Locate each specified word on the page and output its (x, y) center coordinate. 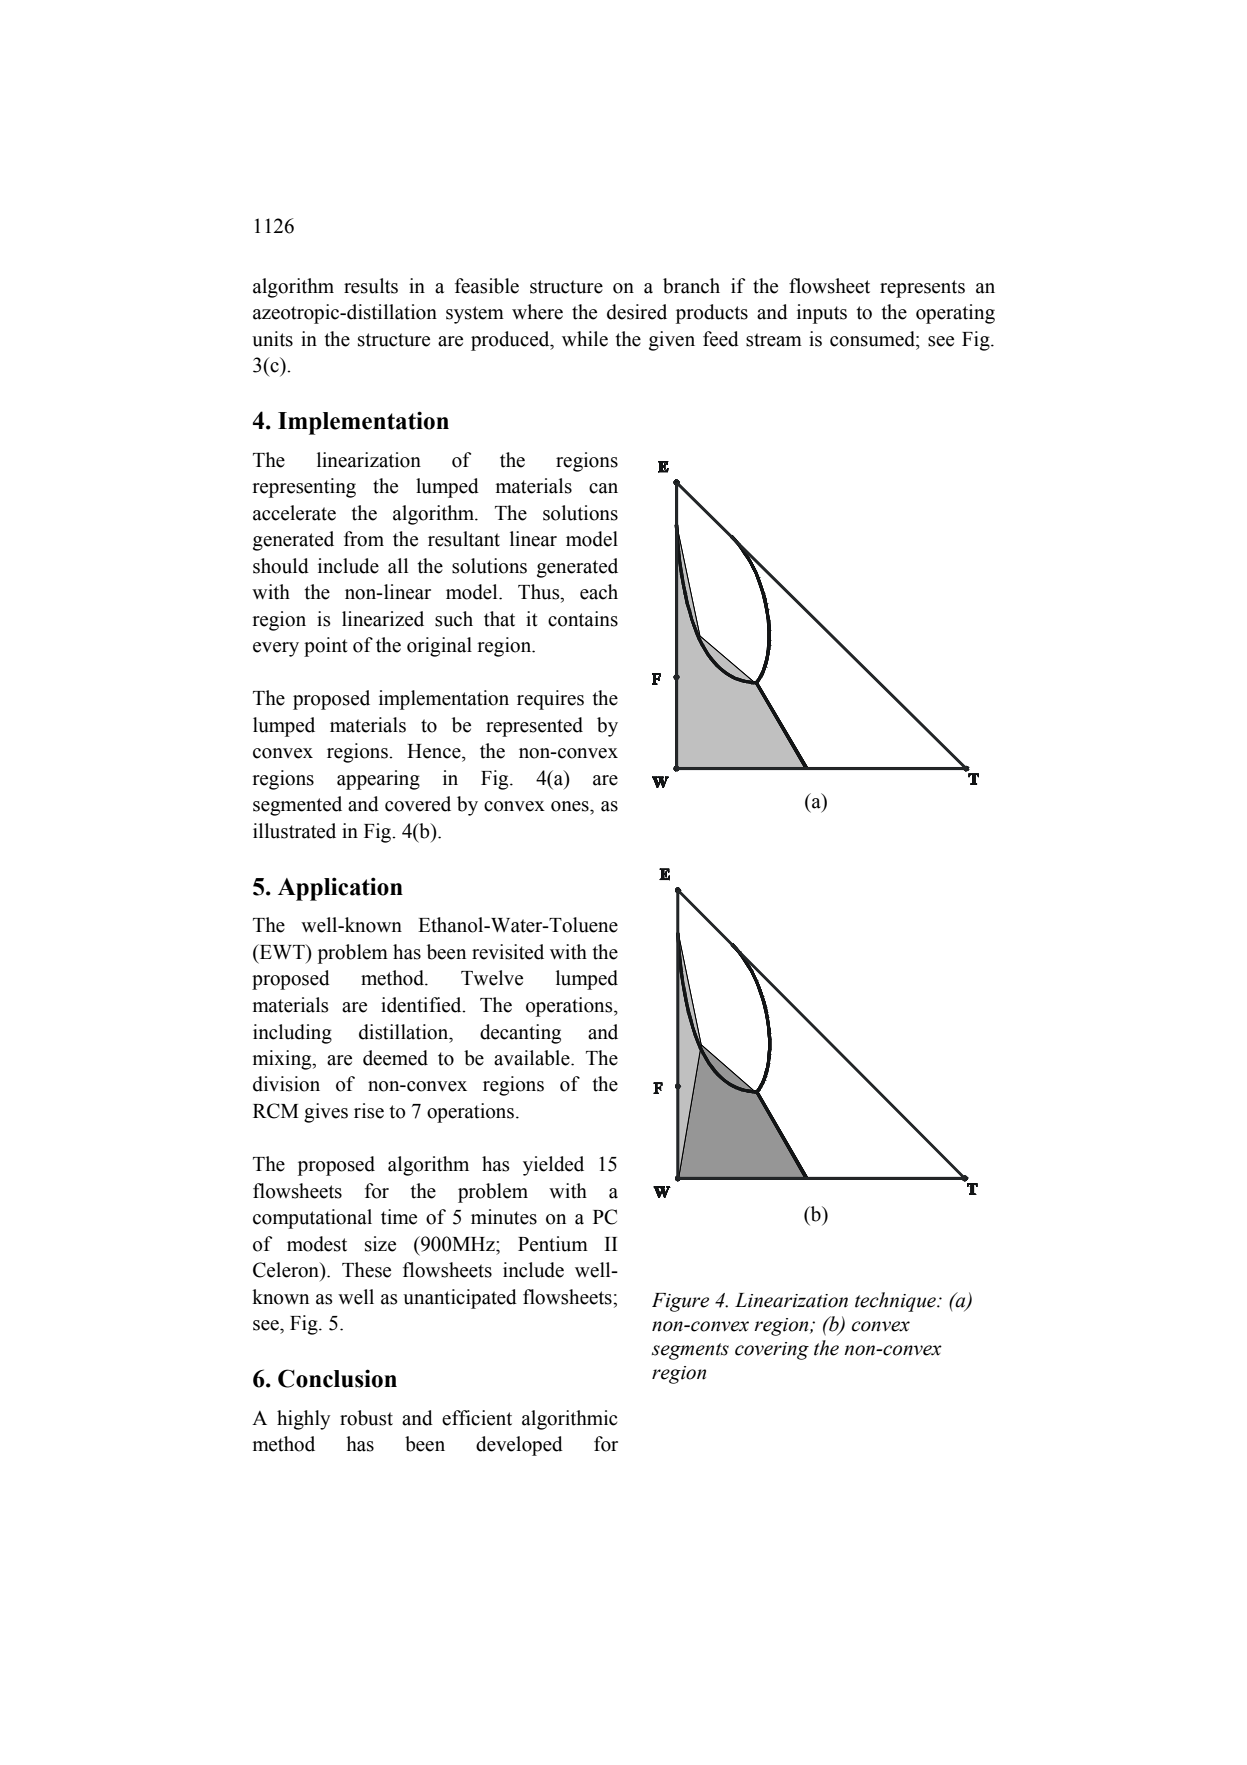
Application (340, 889)
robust (366, 1418)
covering (772, 1351)
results (371, 286)
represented (534, 727)
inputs (822, 314)
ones (571, 806)
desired (637, 312)
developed (519, 1446)
